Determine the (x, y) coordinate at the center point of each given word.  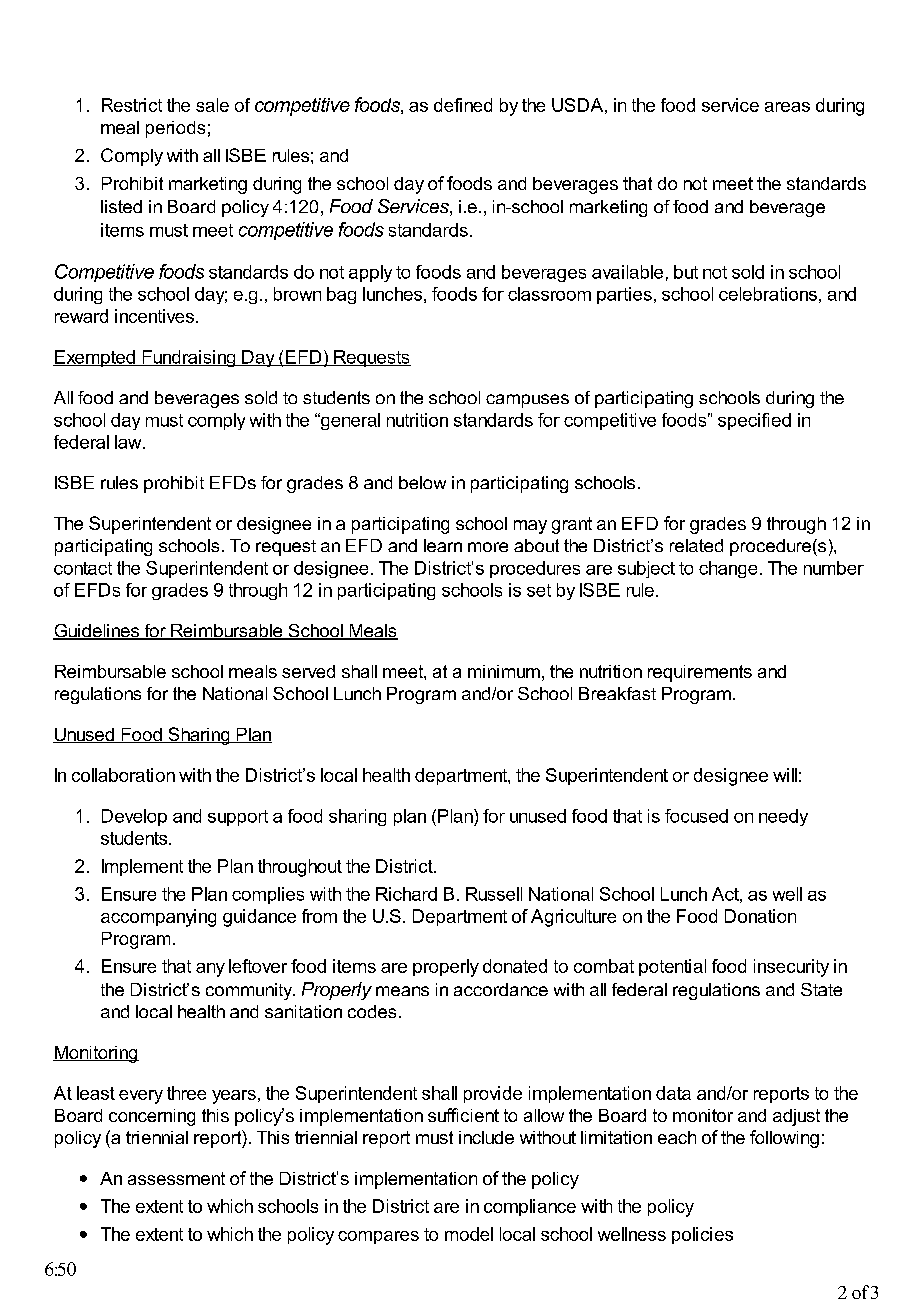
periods (175, 129)
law (129, 442)
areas (787, 107)
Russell (494, 894)
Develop (134, 817)
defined (463, 105)
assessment (176, 1178)
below (422, 482)
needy (783, 817)
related (696, 545)
